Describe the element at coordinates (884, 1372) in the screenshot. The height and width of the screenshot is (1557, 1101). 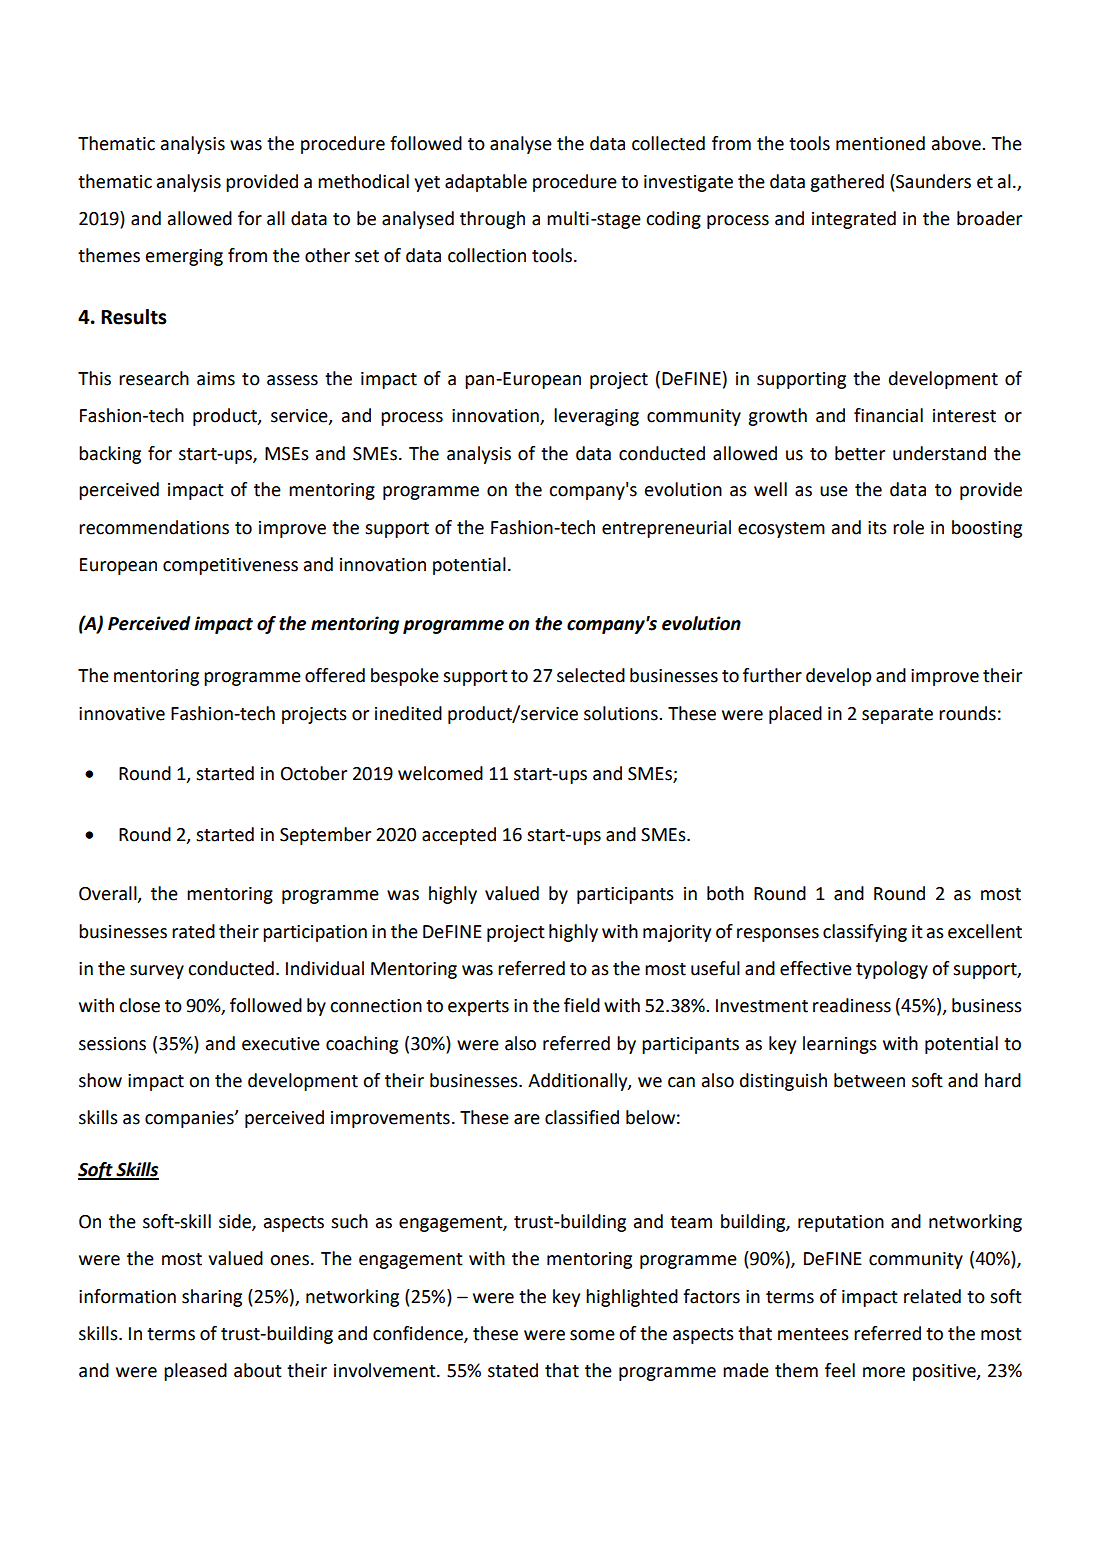
I see `more` at that location.
